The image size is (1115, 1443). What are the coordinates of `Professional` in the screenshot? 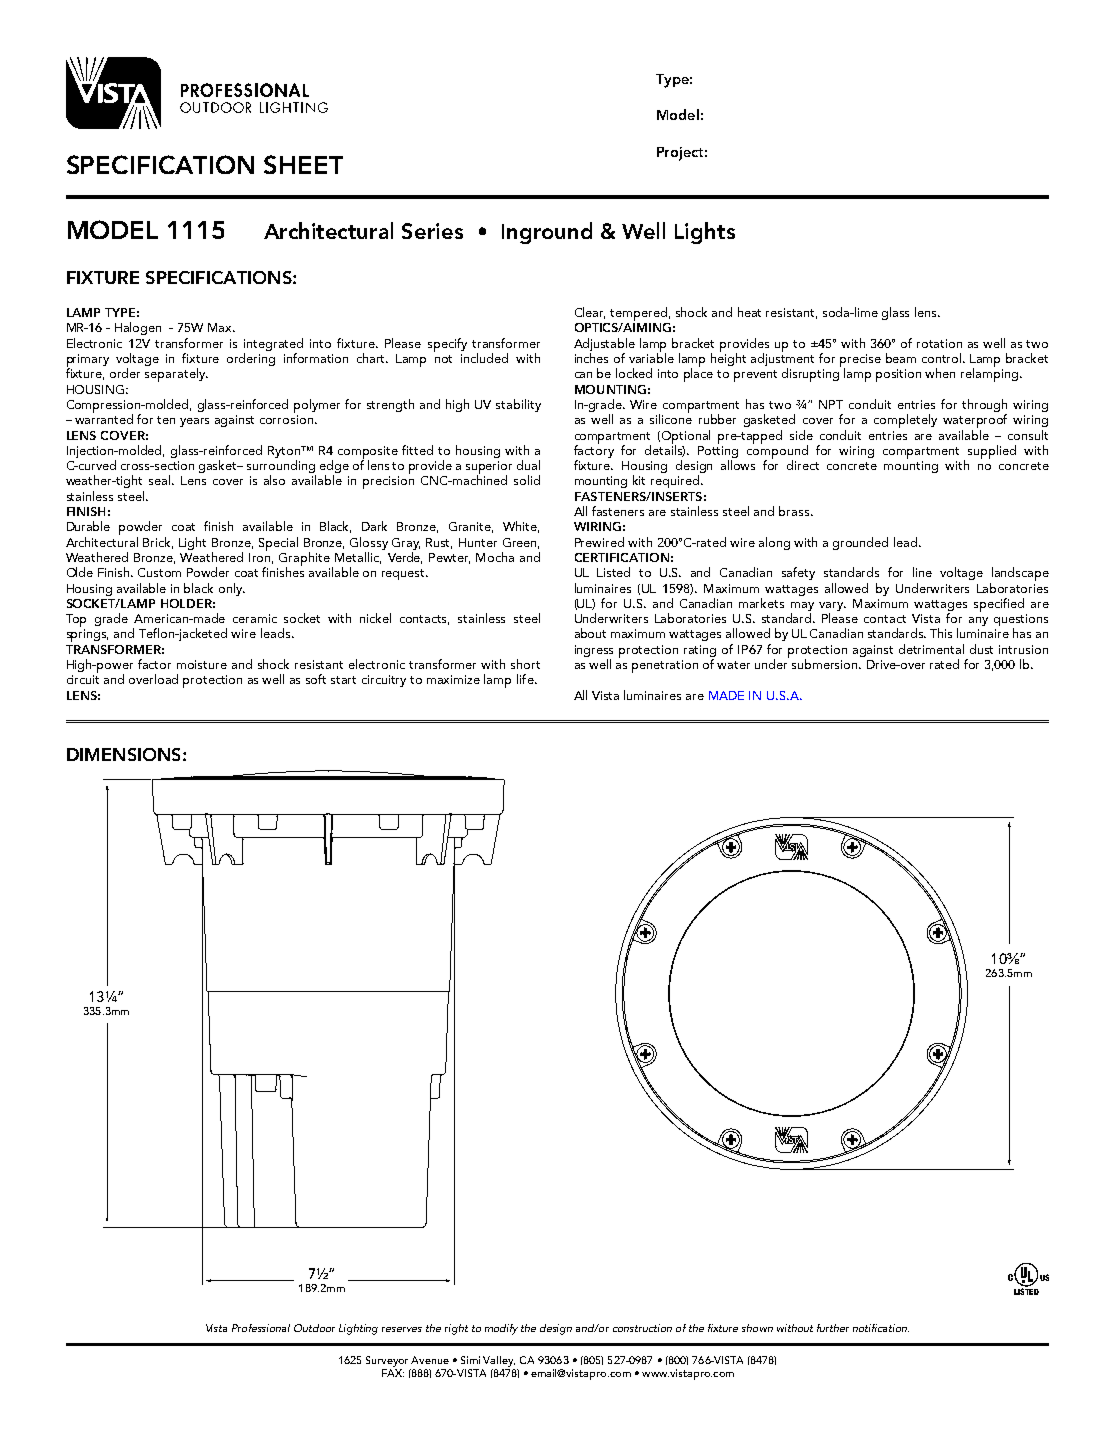 It's located at (261, 1328).
